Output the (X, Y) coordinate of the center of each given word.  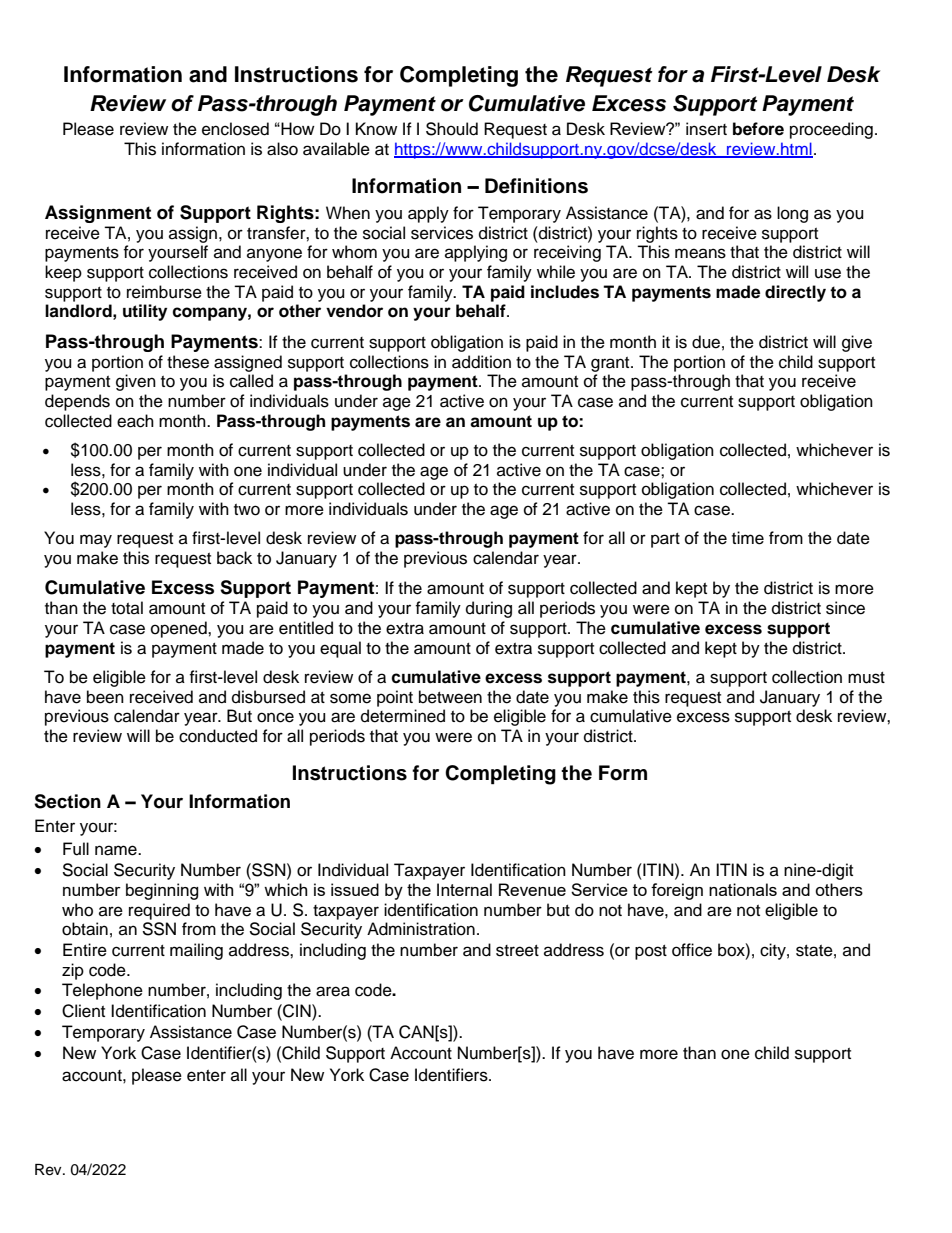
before (758, 129)
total (127, 608)
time (748, 538)
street (517, 951)
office (692, 950)
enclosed (235, 129)
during (489, 609)
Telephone (102, 991)
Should (452, 129)
